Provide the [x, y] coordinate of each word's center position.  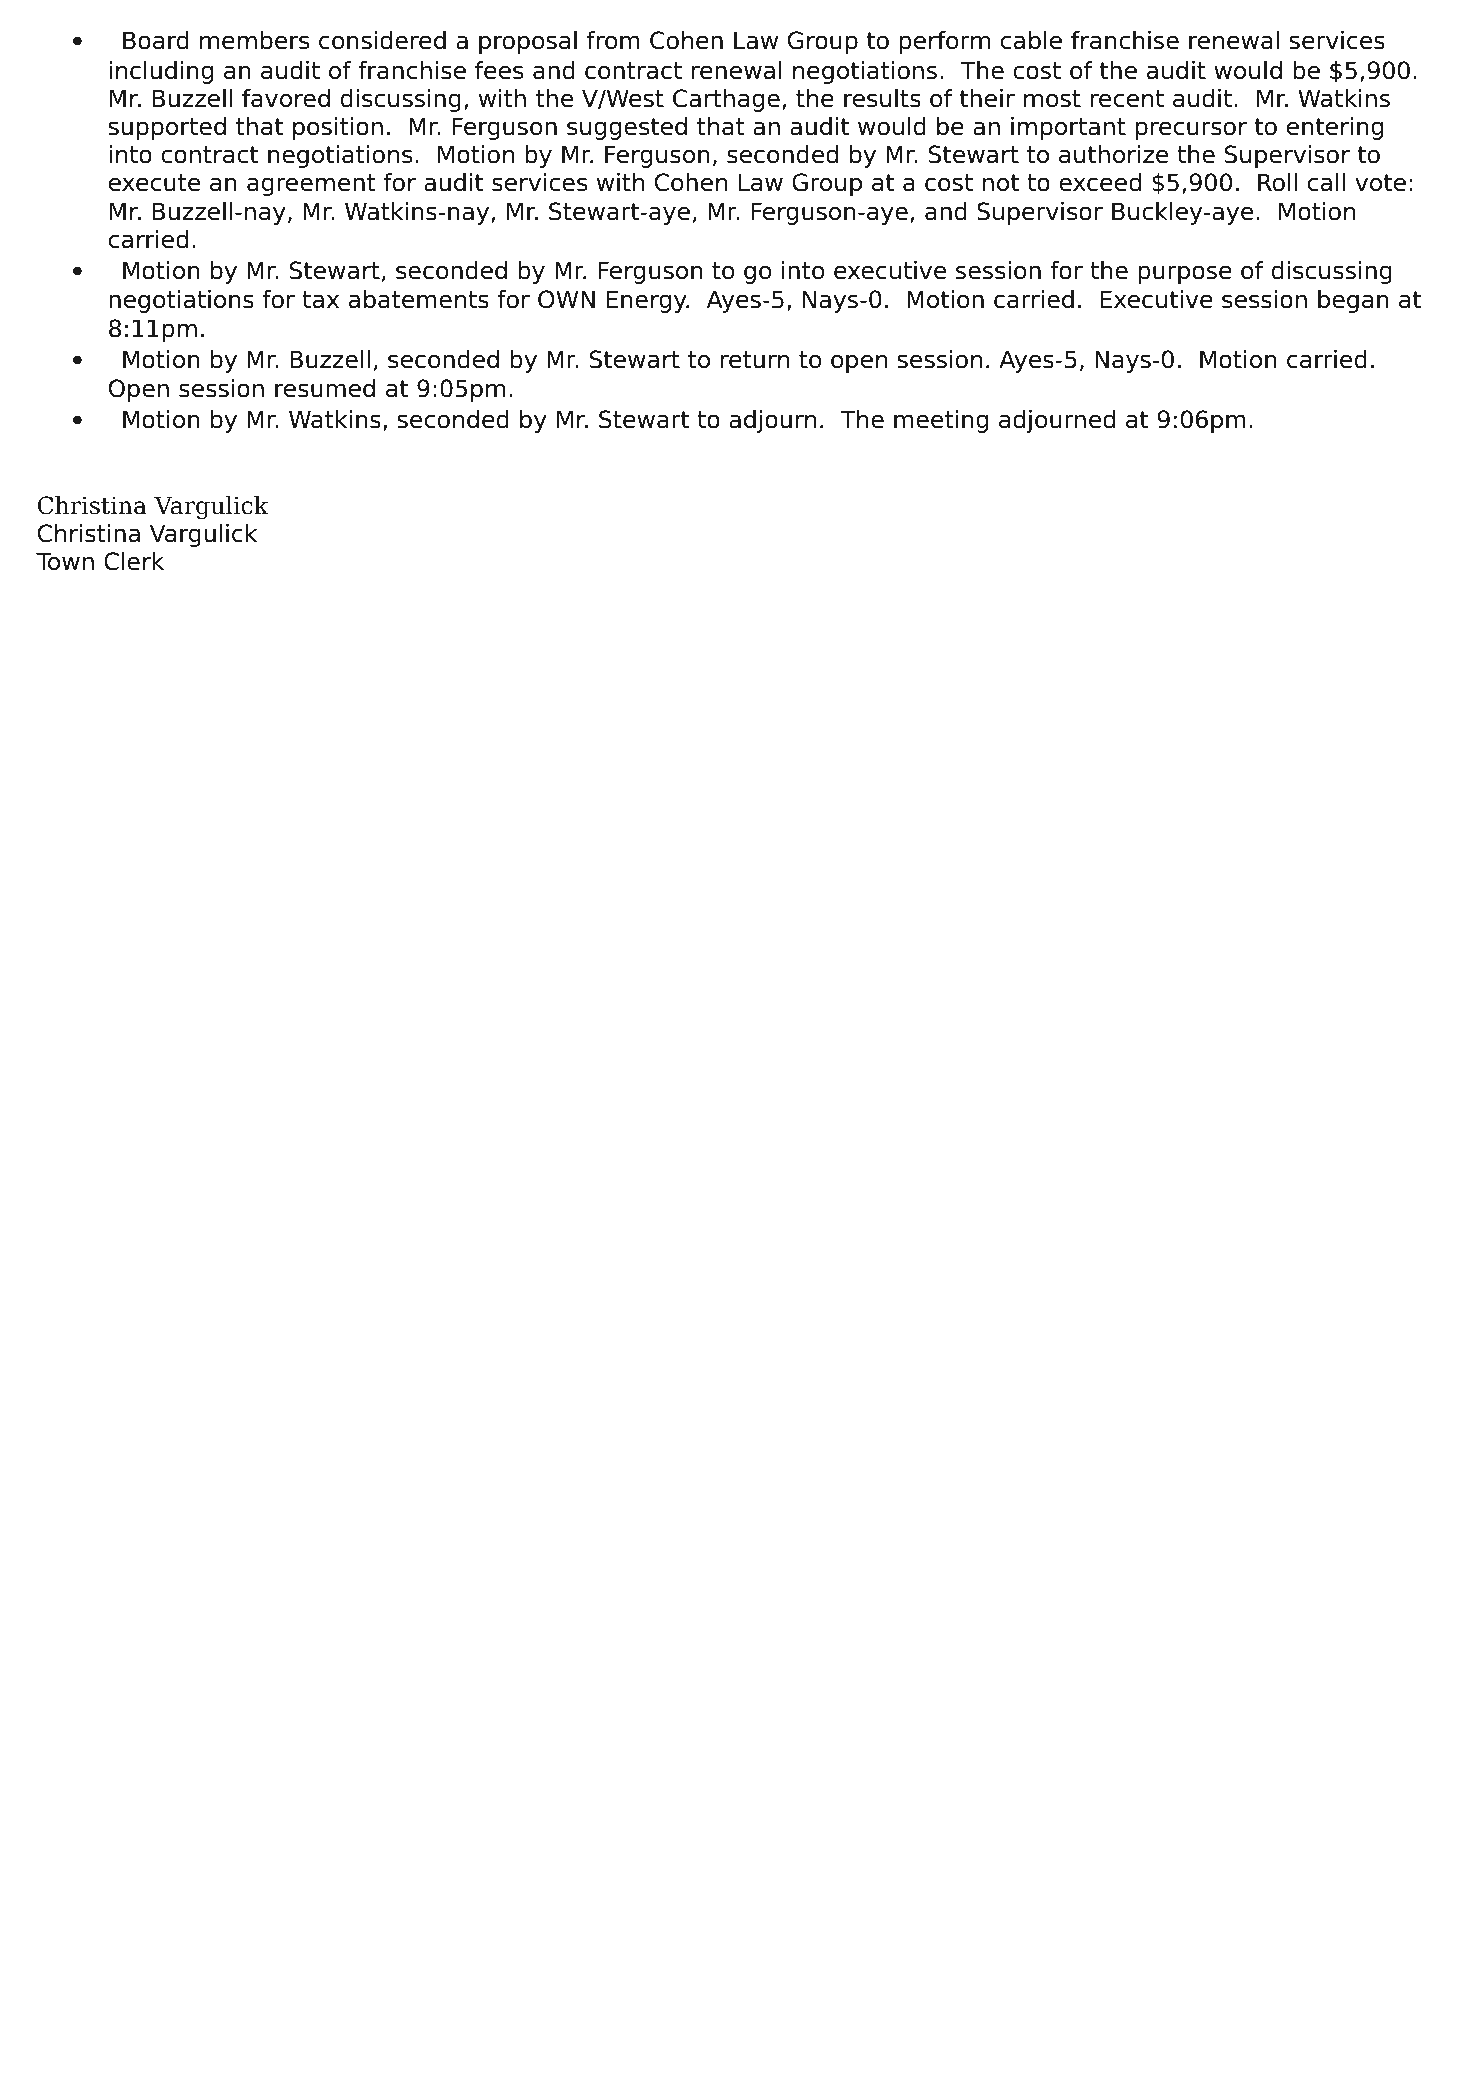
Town [65, 561]
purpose [1185, 274]
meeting [941, 421]
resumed [325, 388]
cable [1031, 40]
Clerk [134, 561]
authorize [1113, 154]
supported [167, 128]
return [755, 360]
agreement [311, 185]
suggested [627, 128]
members [254, 40]
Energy [648, 301]
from [613, 40]
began [1353, 301]
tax [320, 300]
